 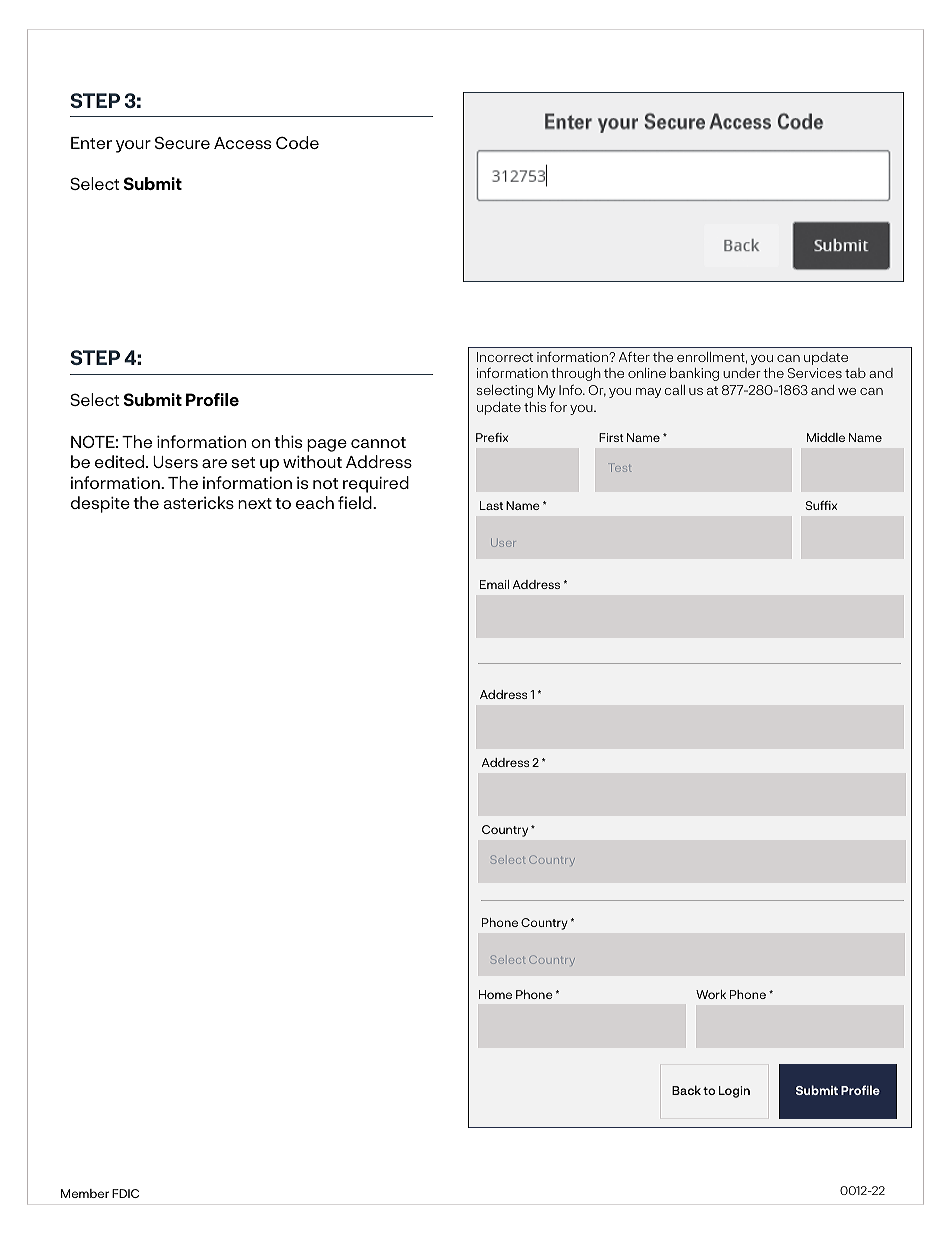 What do you see at coordinates (297, 142) in the page?
I see `Code` at bounding box center [297, 142].
